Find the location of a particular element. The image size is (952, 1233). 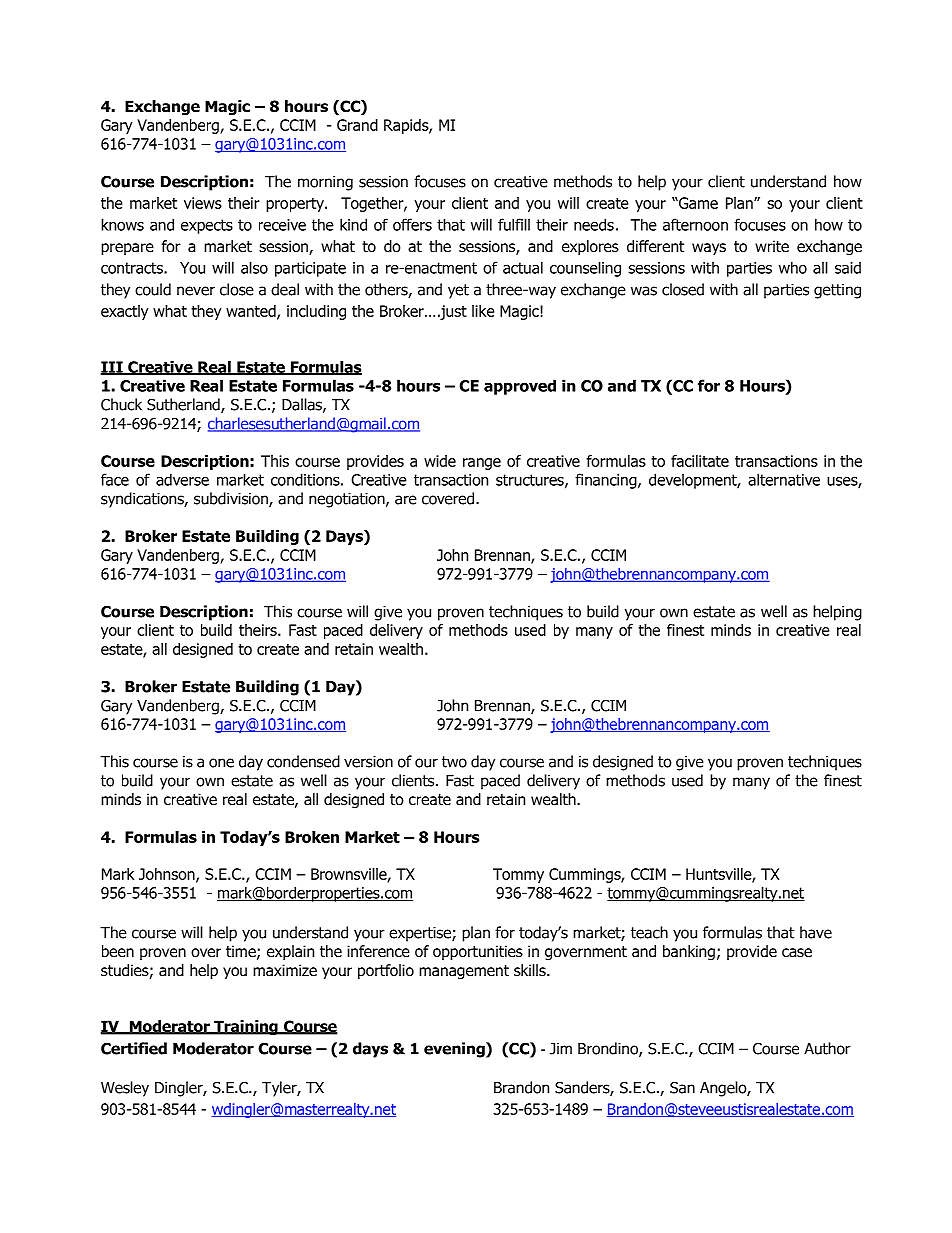

views is located at coordinates (203, 203).
